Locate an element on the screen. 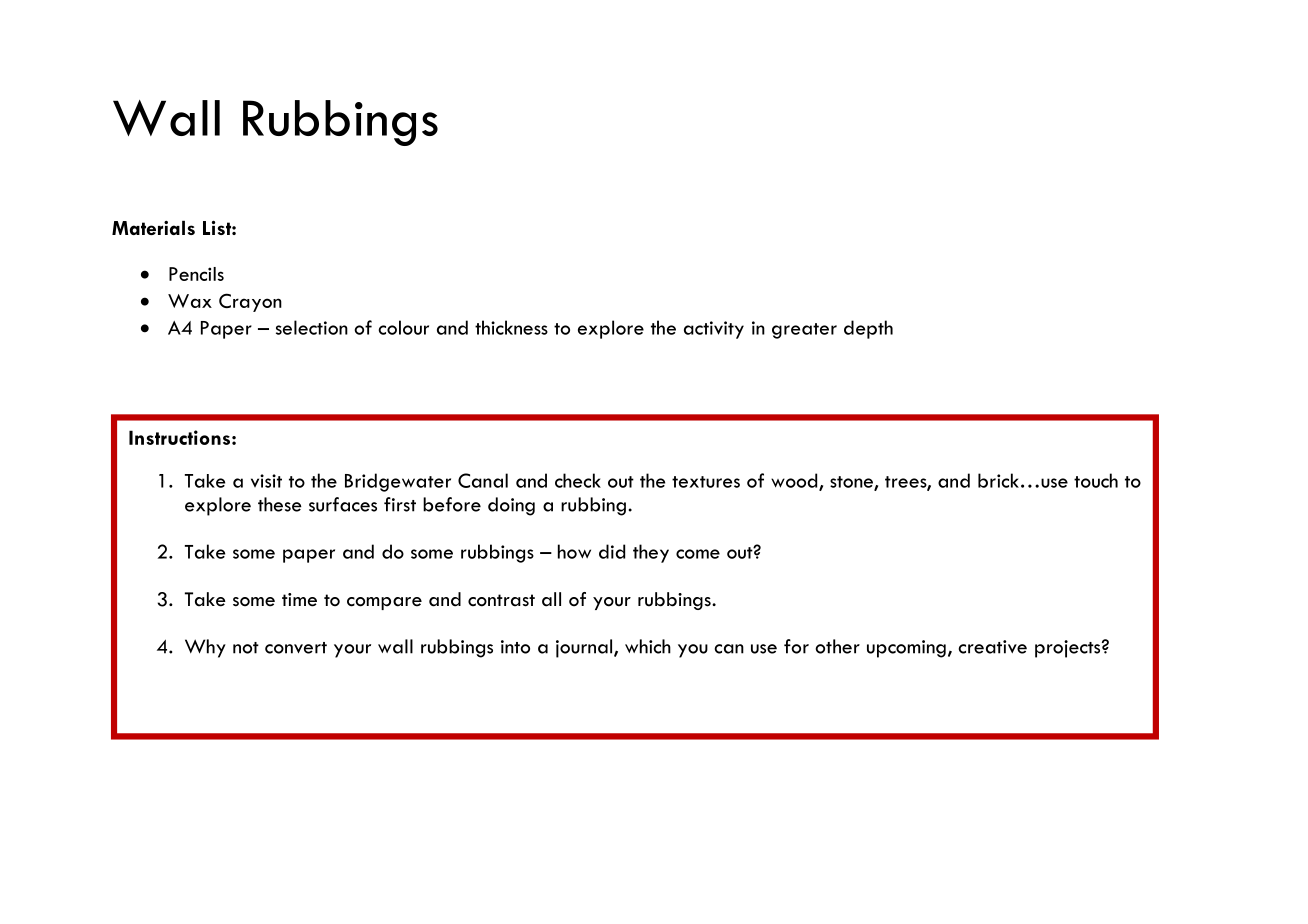 The width and height of the screenshot is (1308, 924). Materials is located at coordinates (153, 227).
